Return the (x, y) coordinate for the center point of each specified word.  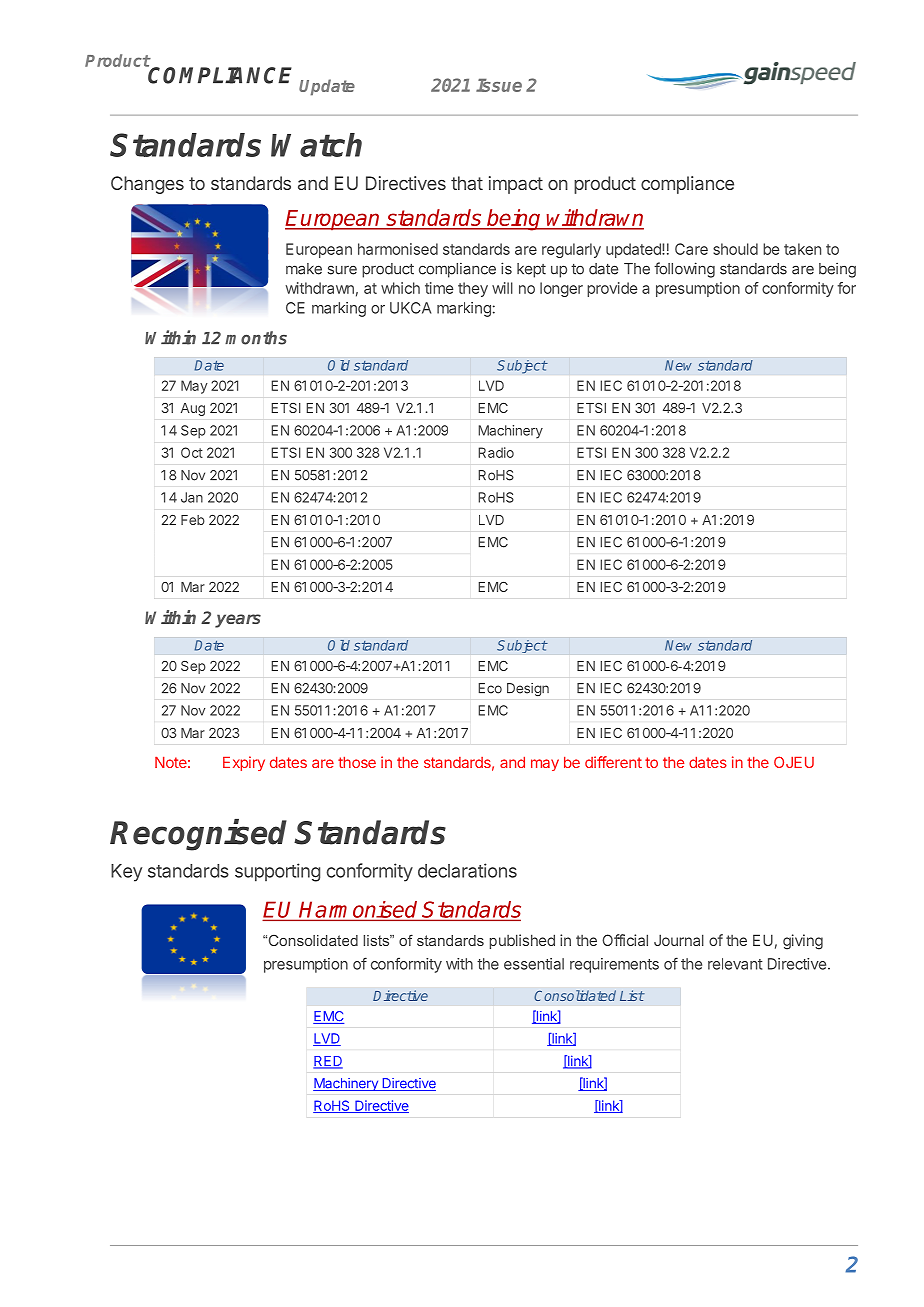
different (613, 762)
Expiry (244, 763)
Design (528, 689)
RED (328, 1062)
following (684, 270)
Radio (496, 452)
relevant (735, 964)
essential (534, 964)
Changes (147, 185)
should (735, 249)
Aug (193, 409)
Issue (499, 85)
